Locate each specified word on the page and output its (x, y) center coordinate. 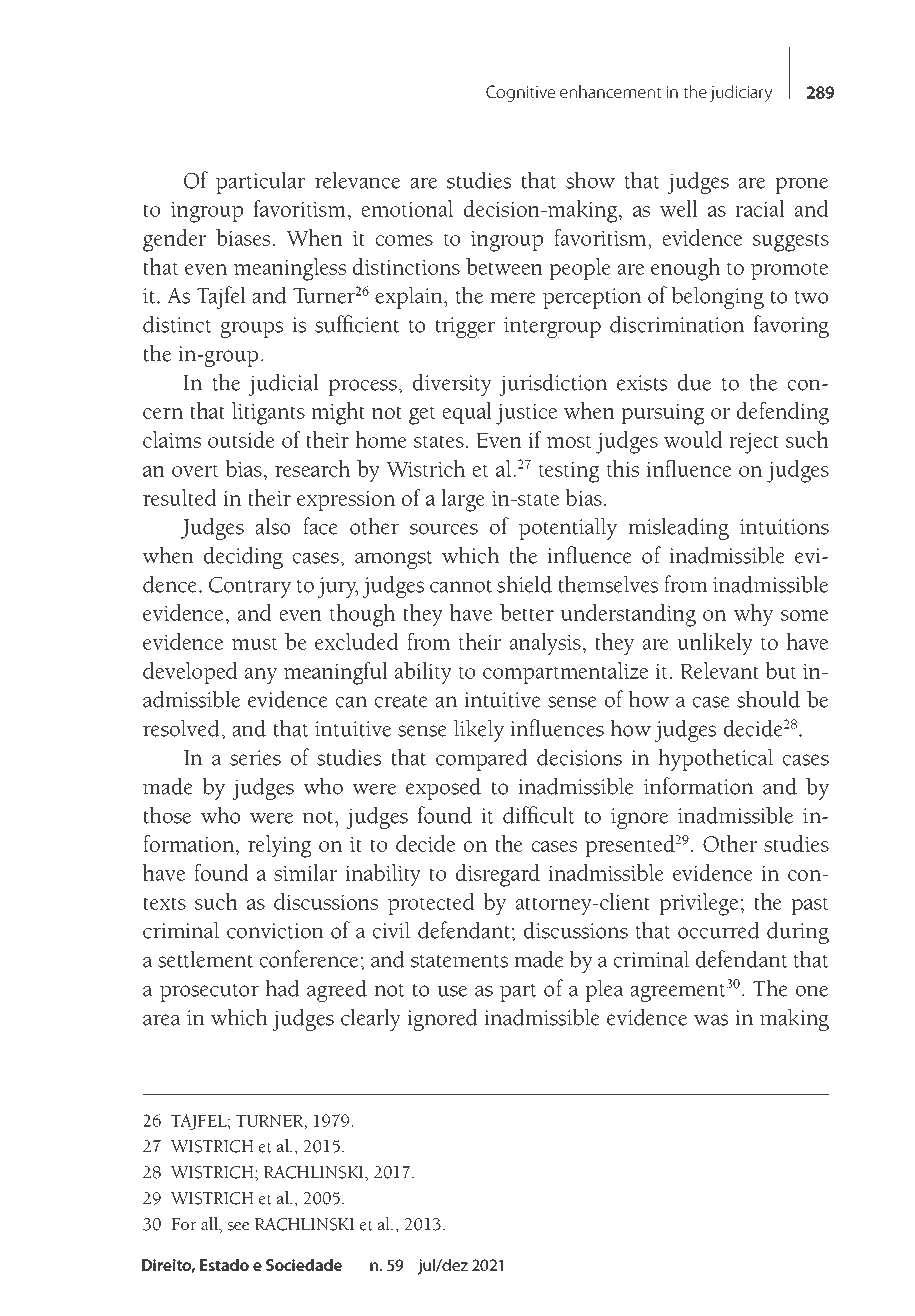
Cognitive (520, 93)
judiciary (741, 93)
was (711, 1020)
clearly (371, 1019)
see (238, 1226)
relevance (357, 180)
